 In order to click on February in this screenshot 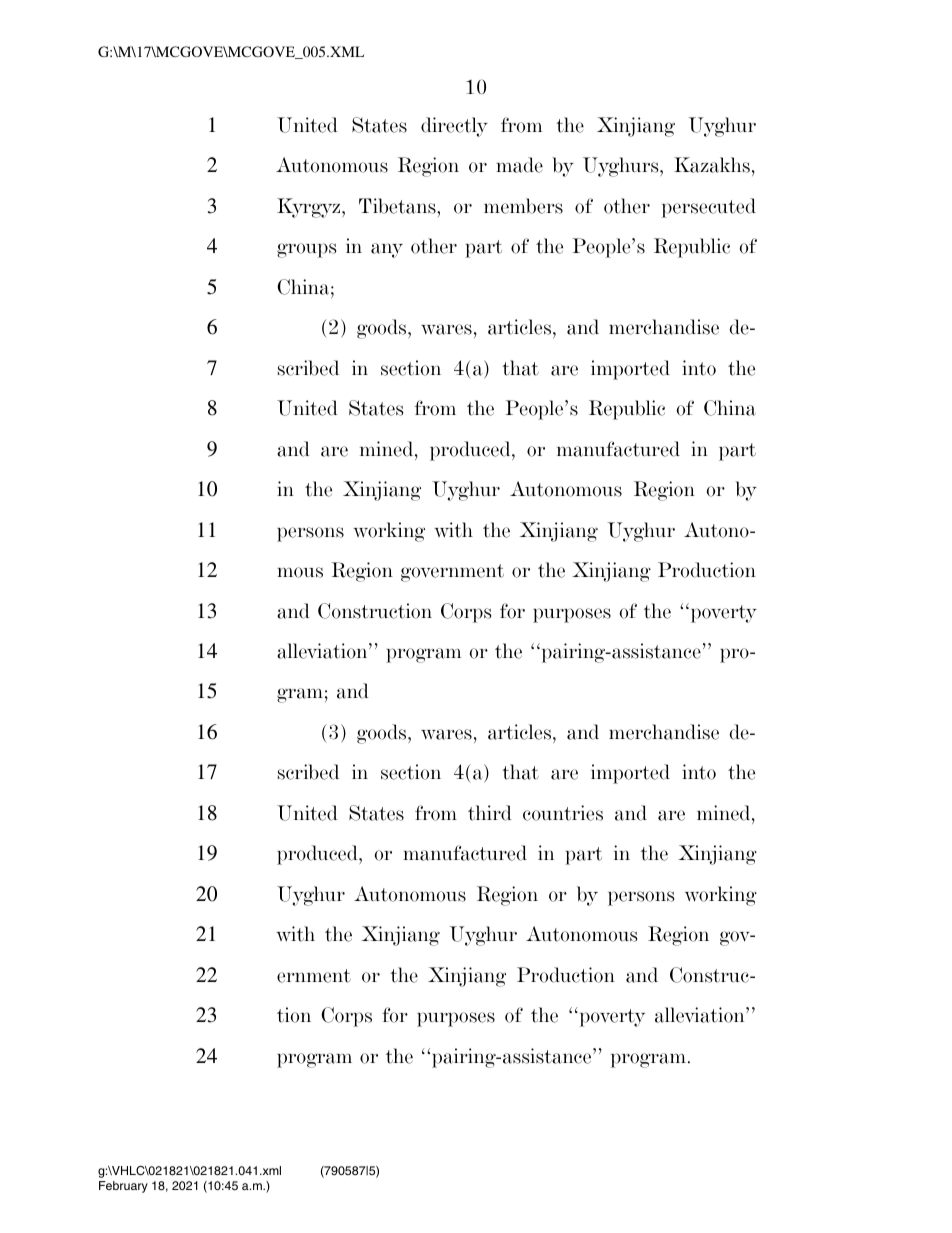, I will do `click(123, 1187)`.
